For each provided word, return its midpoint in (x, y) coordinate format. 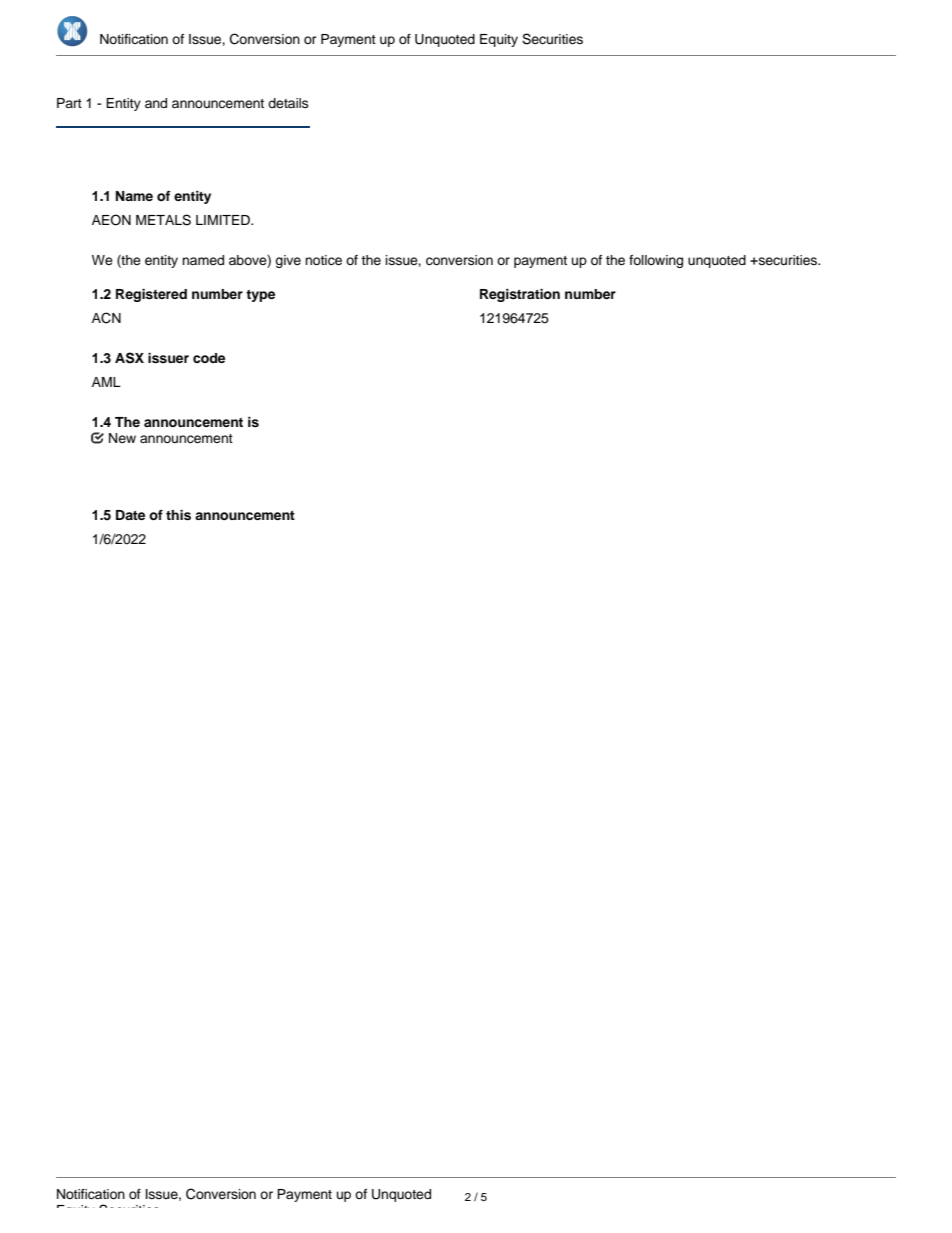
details (288, 103)
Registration (520, 295)
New (122, 438)
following (656, 261)
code (209, 358)
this (178, 515)
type (260, 296)
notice (323, 260)
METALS (163, 220)
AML (106, 382)
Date (130, 515)
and (156, 103)
